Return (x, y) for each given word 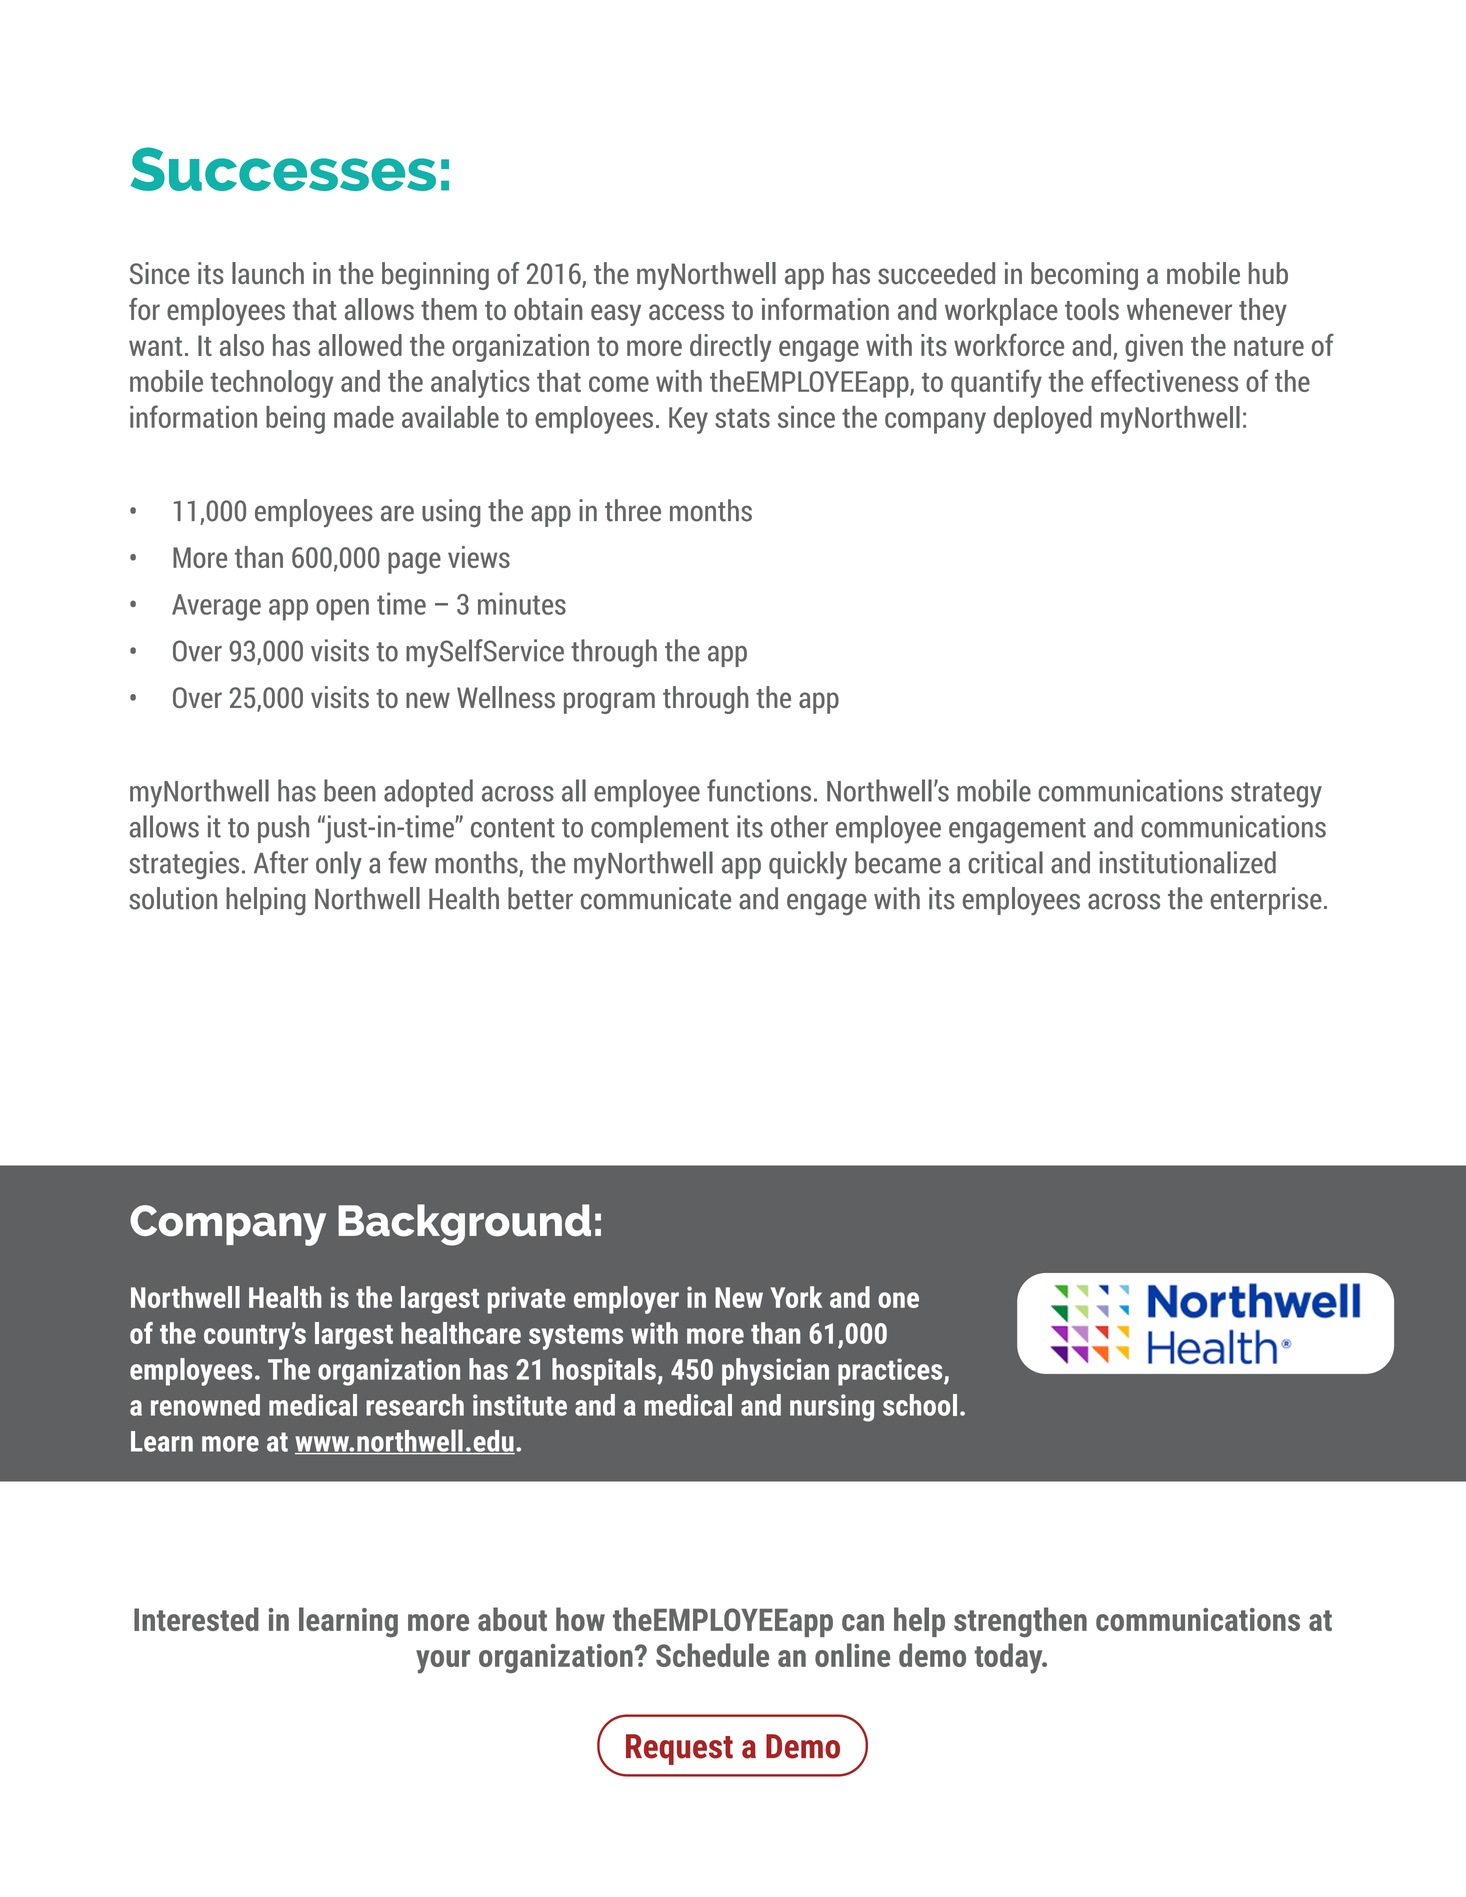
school (920, 1405)
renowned (205, 1405)
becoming (1084, 276)
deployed (1043, 420)
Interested (196, 1619)
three (633, 510)
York (796, 1297)
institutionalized (1188, 862)
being (295, 420)
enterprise (1266, 901)
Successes (283, 169)
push (283, 829)
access (686, 312)
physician (775, 1372)
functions (759, 790)
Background (464, 1225)
